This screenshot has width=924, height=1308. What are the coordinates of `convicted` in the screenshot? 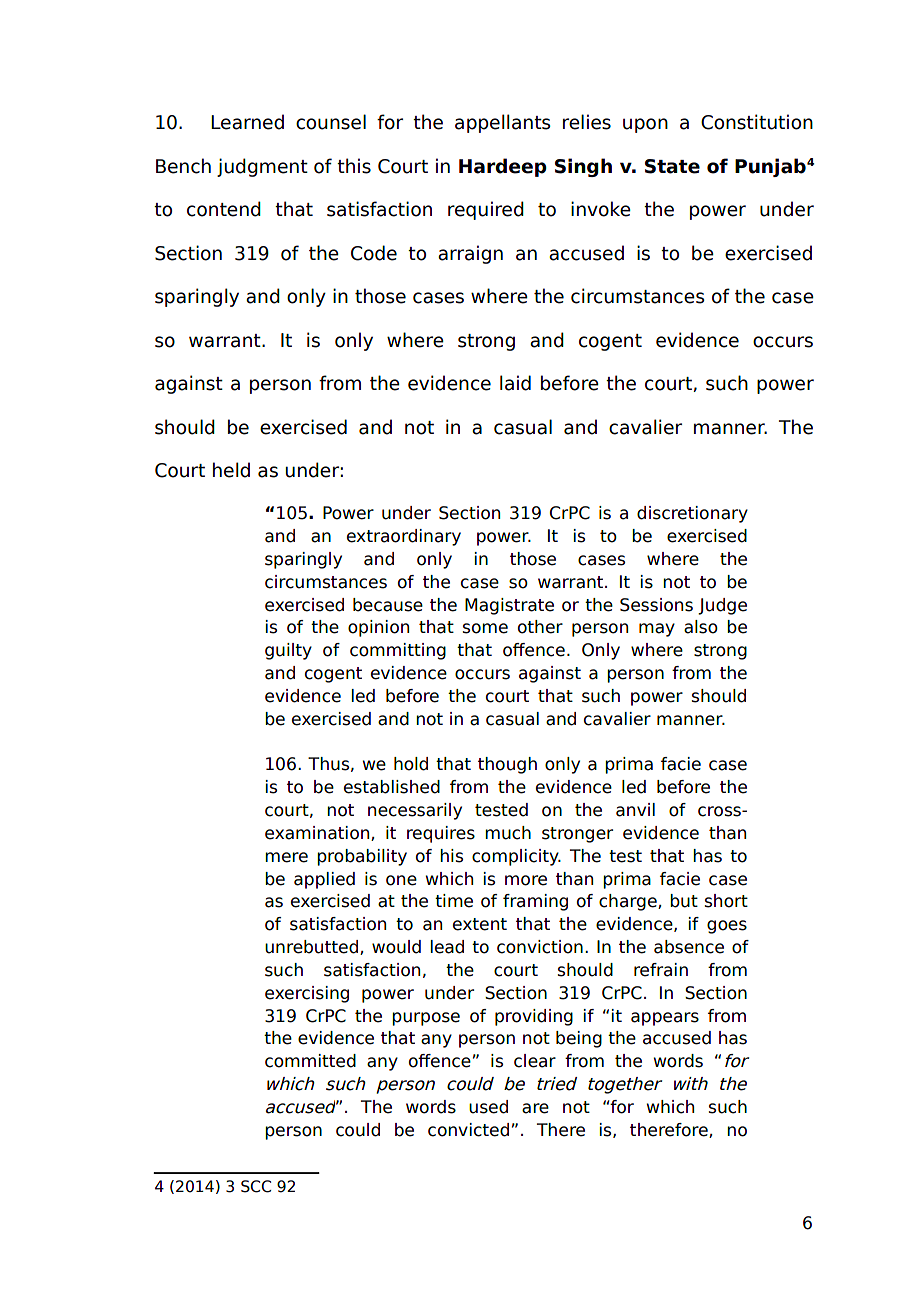 It's located at (468, 1130).
